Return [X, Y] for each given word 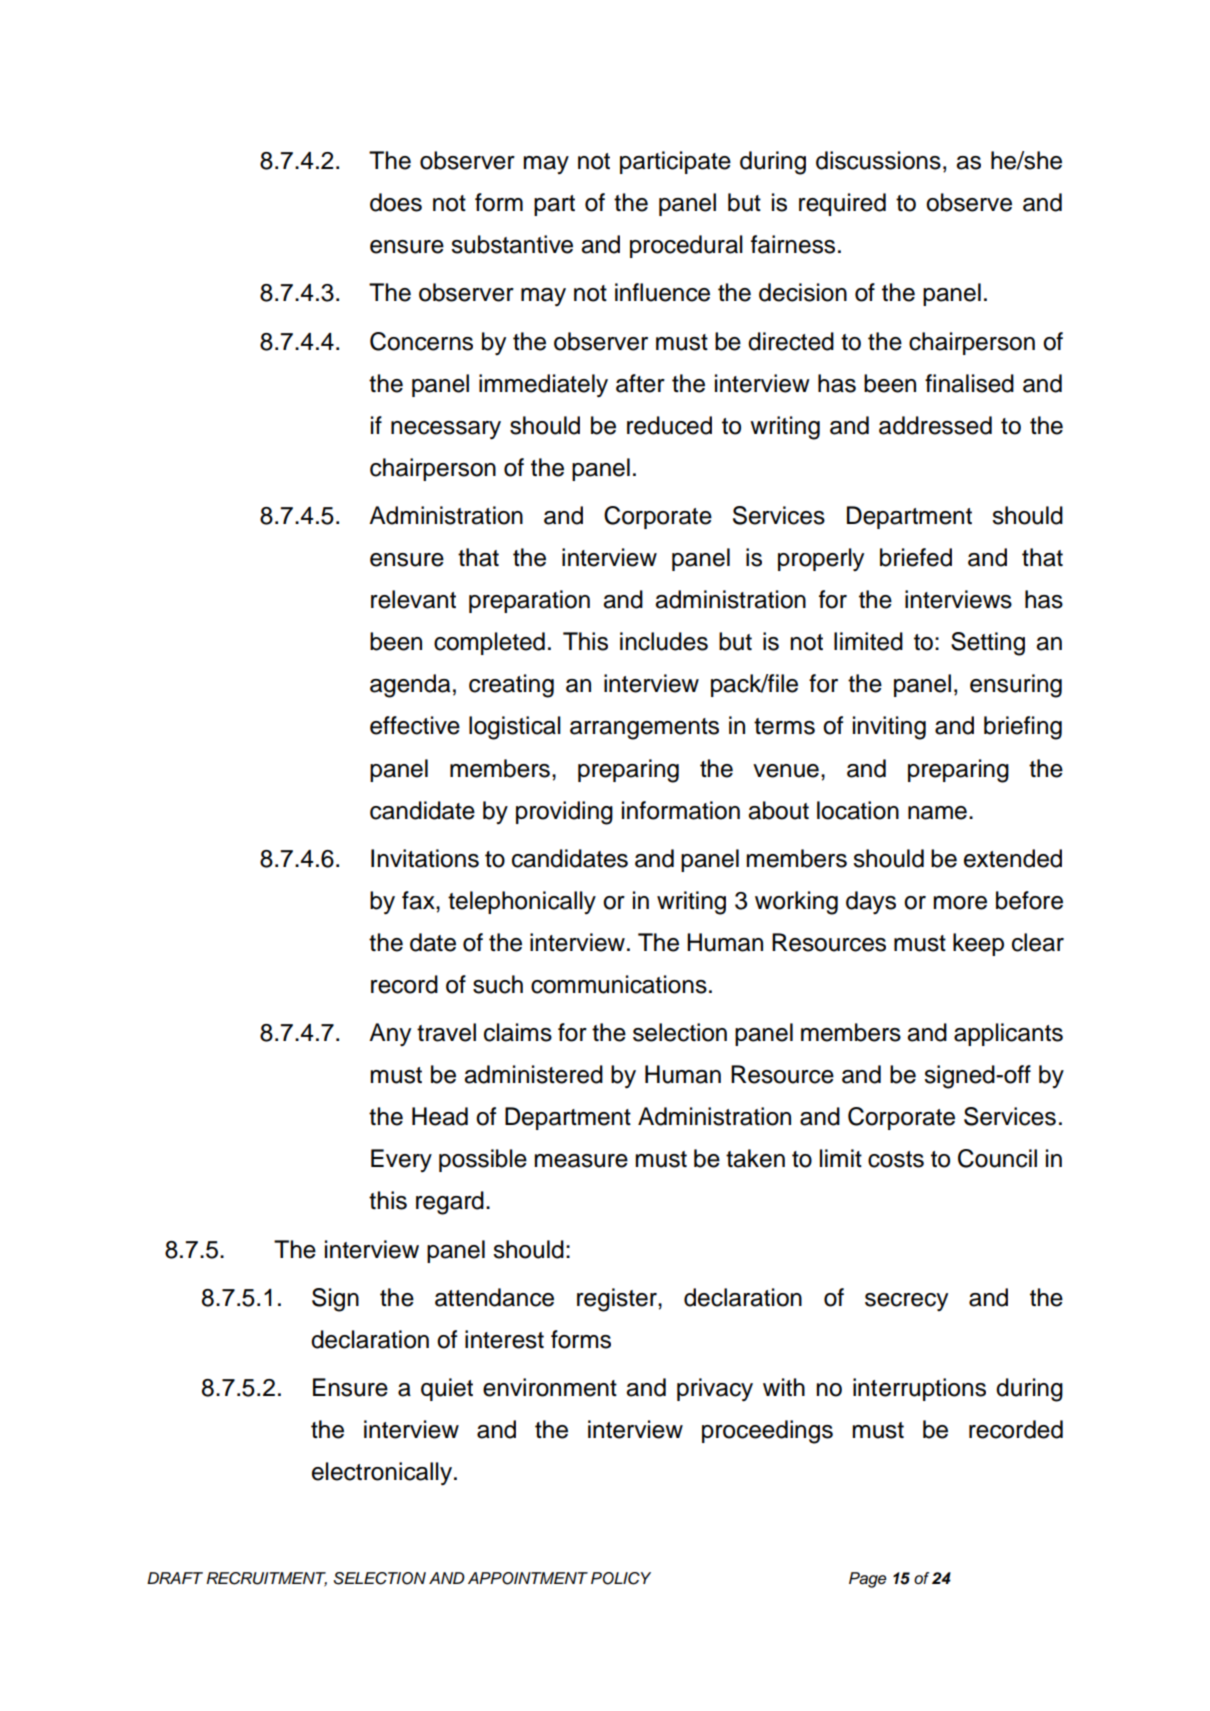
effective [415, 725]
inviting [889, 728]
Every [401, 1160]
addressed [935, 425]
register [618, 1300]
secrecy [906, 1302]
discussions [878, 160]
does [396, 202]
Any [390, 1035]
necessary [446, 430]
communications [619, 984]
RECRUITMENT [266, 1579]
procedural [686, 246]
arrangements [644, 729]
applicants [1008, 1034]
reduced [669, 425]
